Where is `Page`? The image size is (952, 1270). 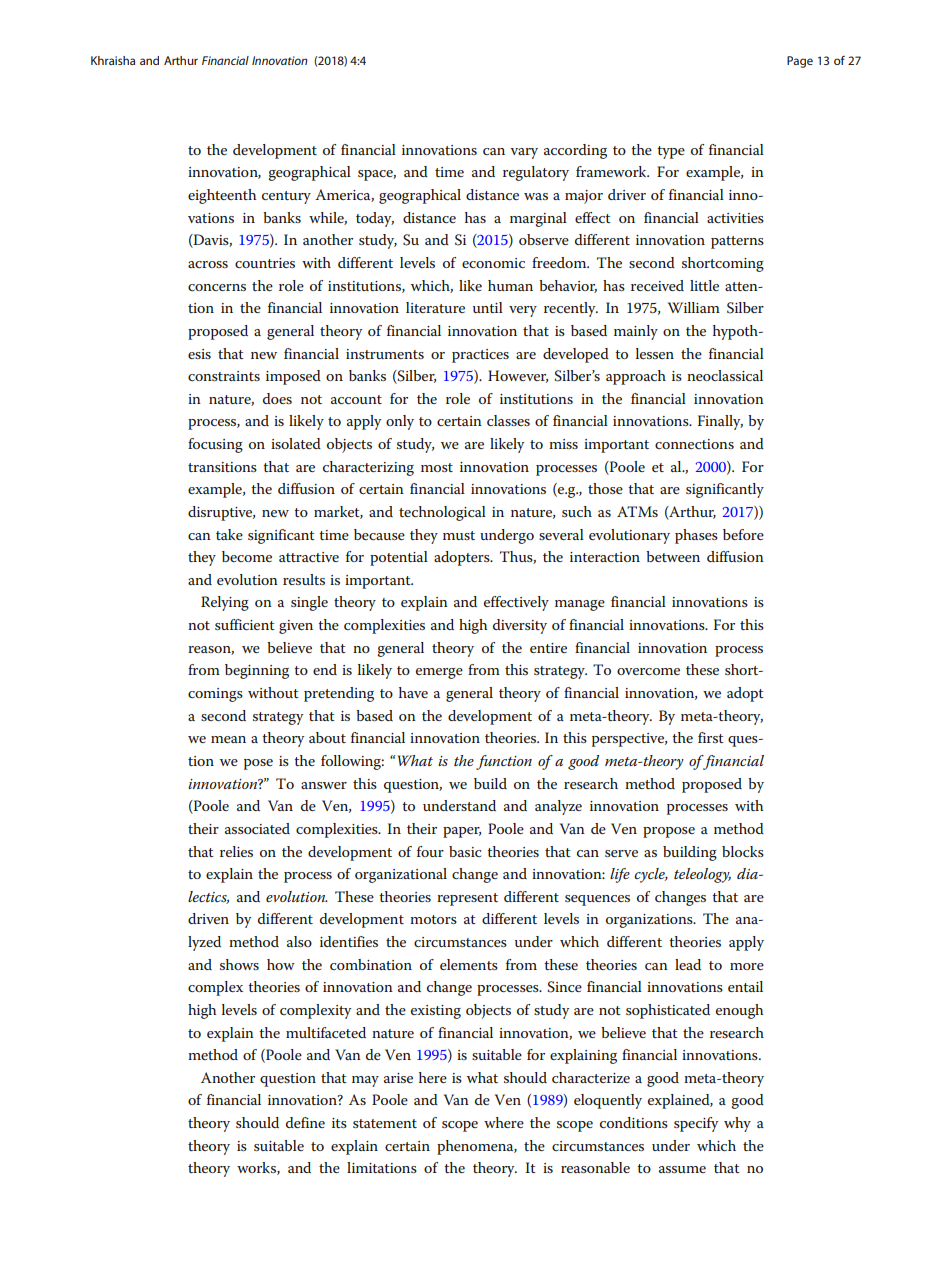
Page is located at coordinates (800, 62).
